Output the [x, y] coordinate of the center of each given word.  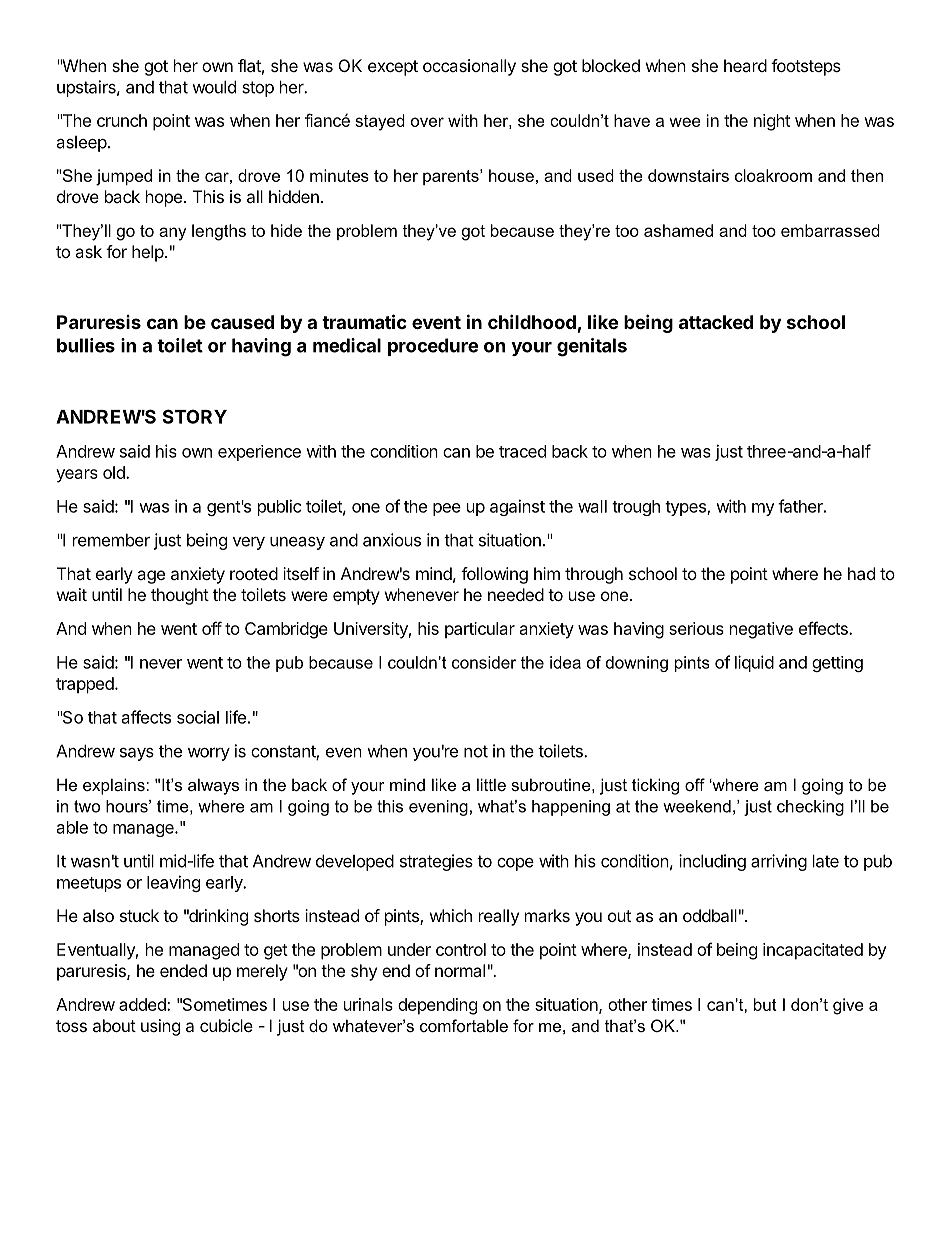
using [160, 1027]
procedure [433, 347]
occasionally [469, 67]
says [137, 754]
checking [810, 808]
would [214, 87]
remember [111, 540]
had [861, 573]
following [494, 575]
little [491, 784]
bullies [86, 345]
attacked [716, 322]
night [772, 122]
